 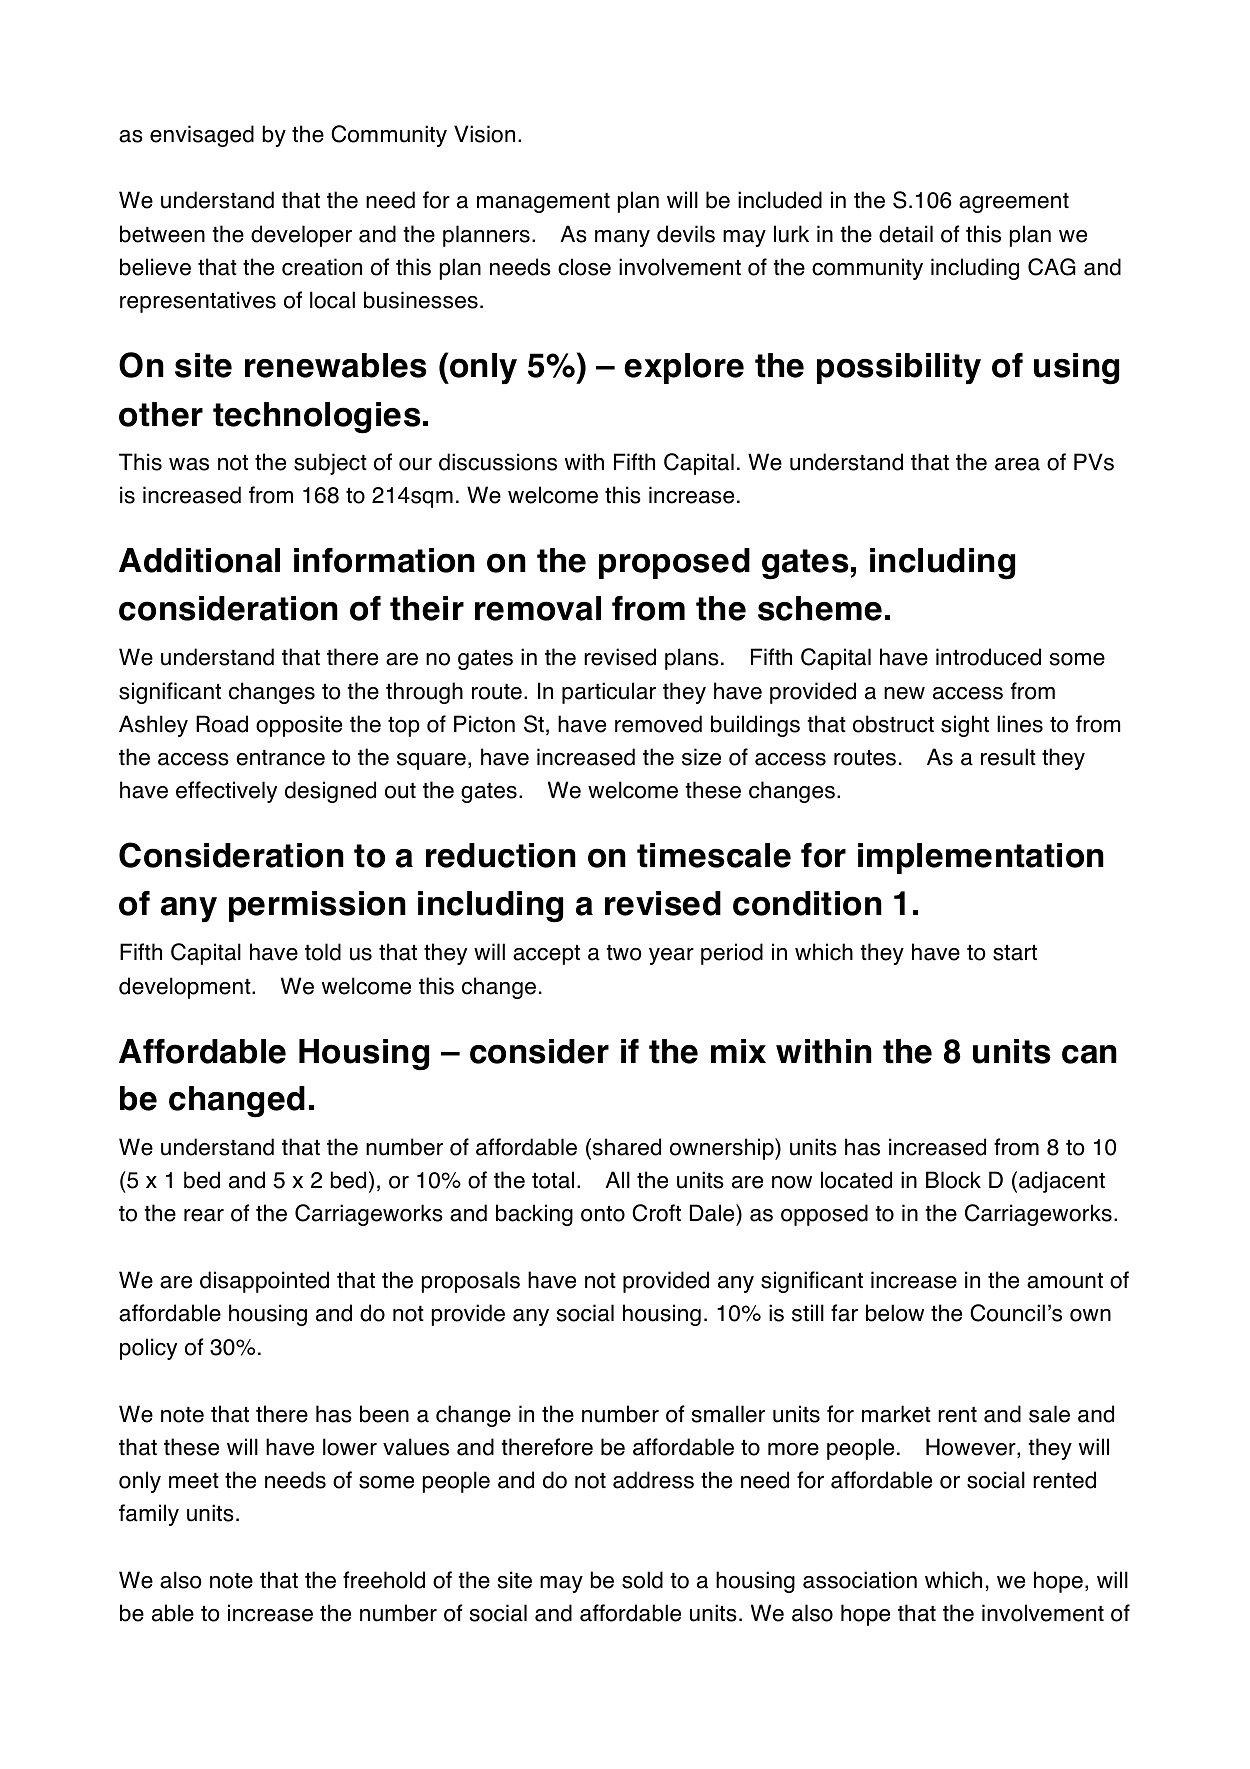 What do you see at coordinates (501, 855) in the document?
I see `reduction` at bounding box center [501, 855].
